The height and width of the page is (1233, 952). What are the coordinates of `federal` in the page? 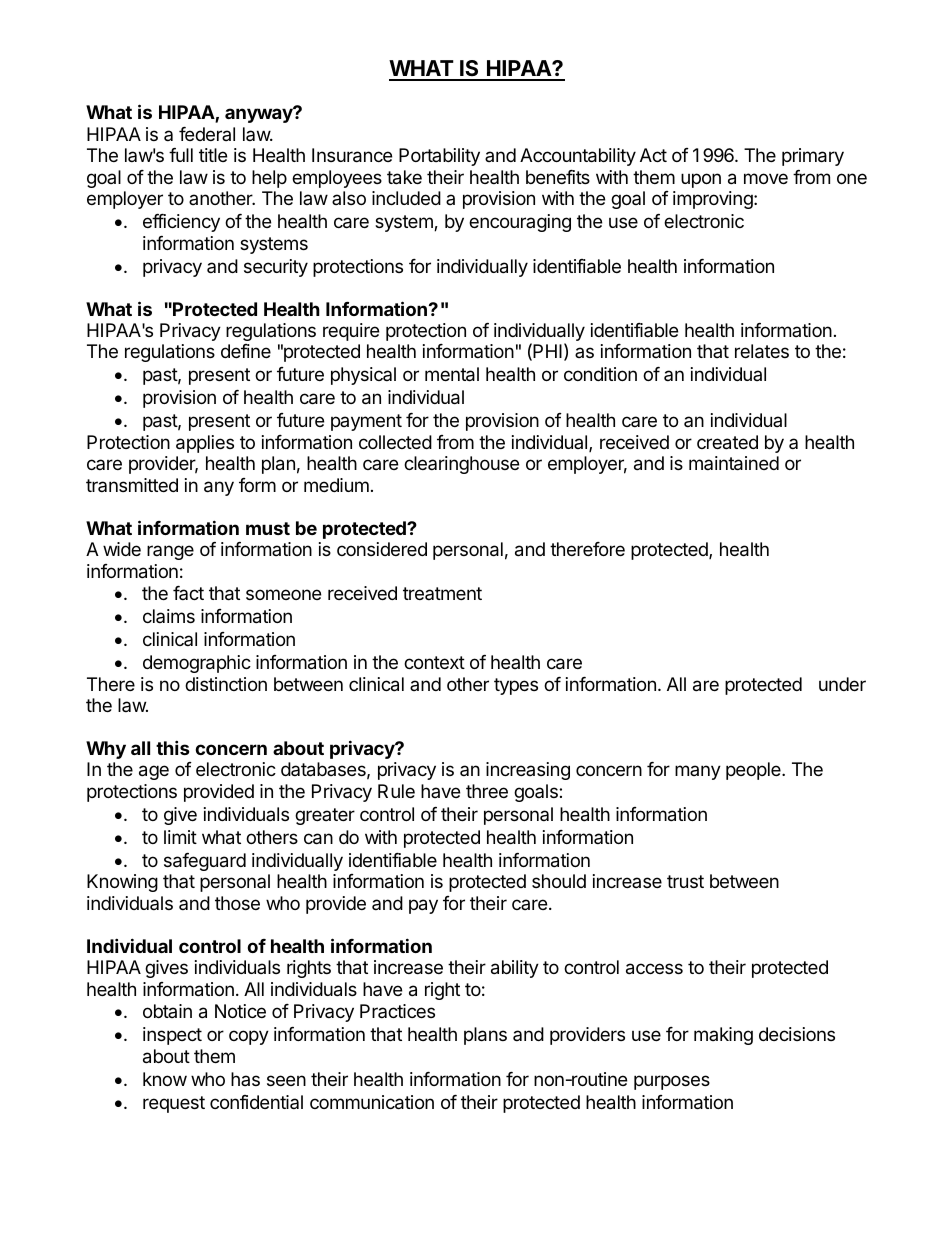 It's located at (207, 134).
